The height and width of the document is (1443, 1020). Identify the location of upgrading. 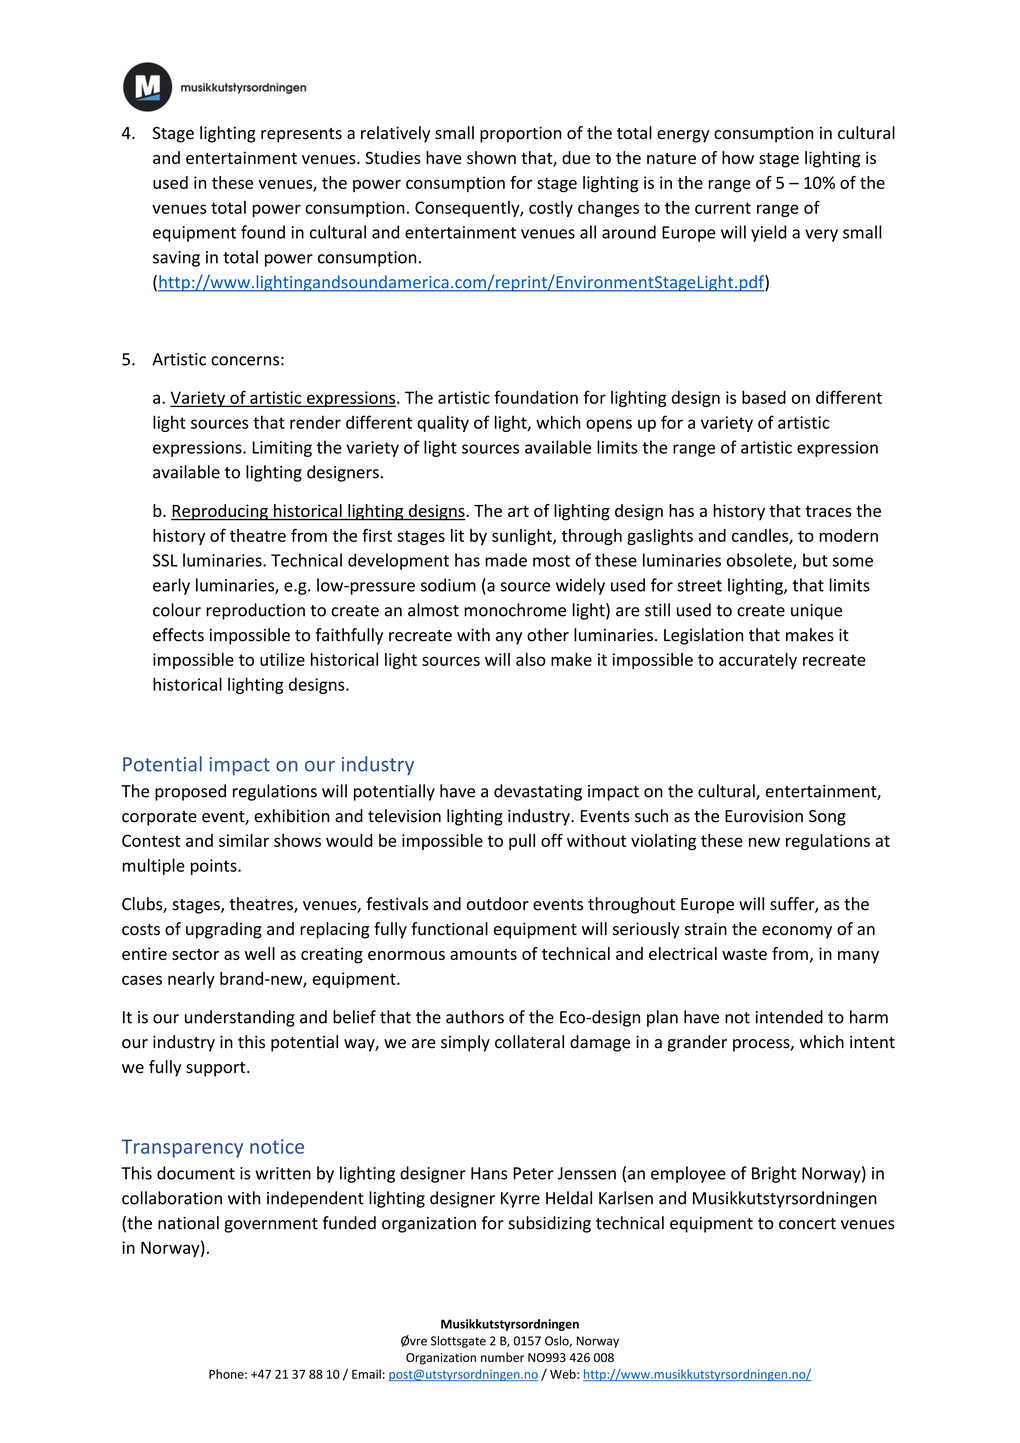
(224, 930).
